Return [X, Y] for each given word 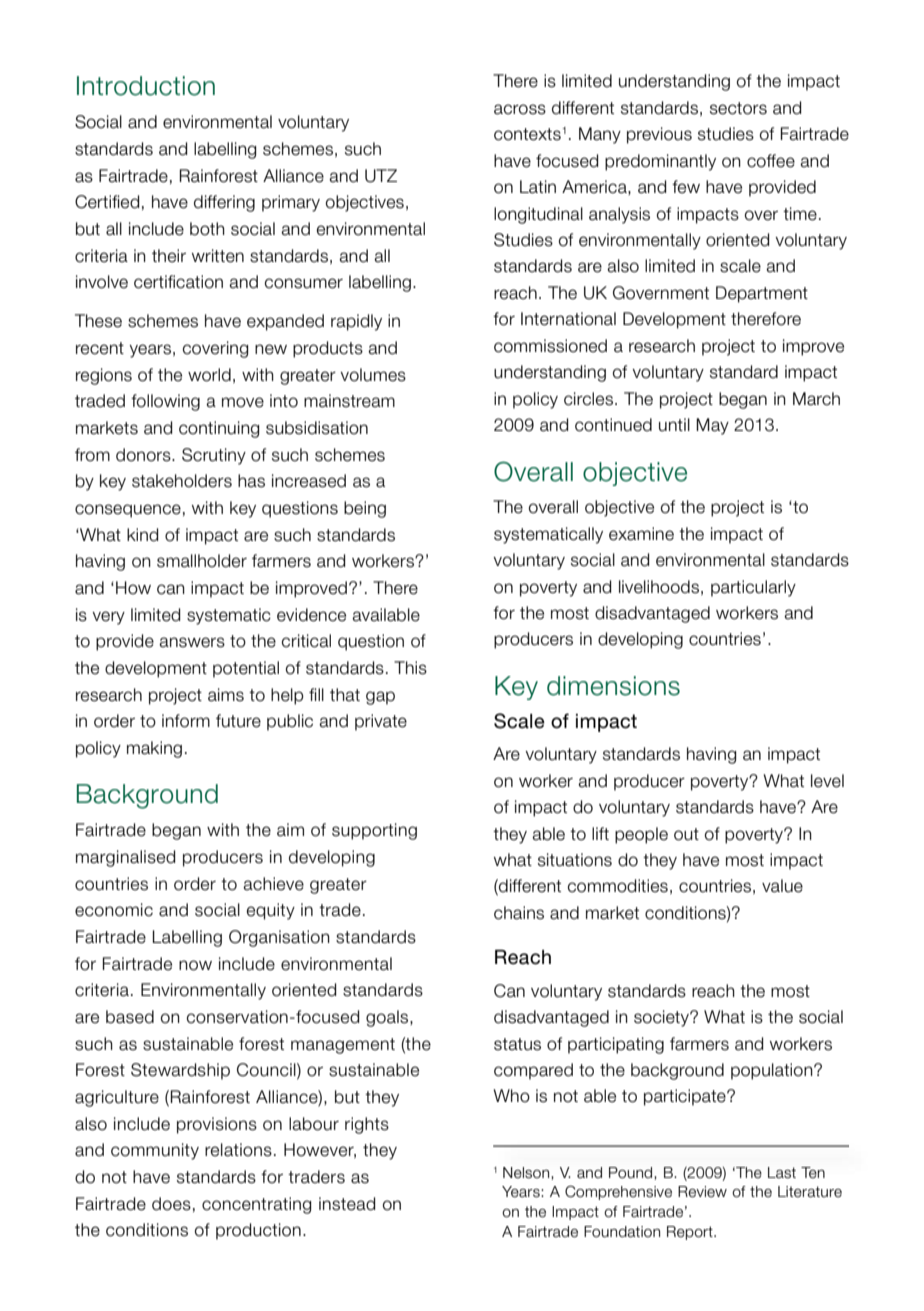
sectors [738, 108]
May [712, 426]
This [410, 668]
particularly [753, 588]
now [195, 965]
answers [192, 642]
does [171, 1204]
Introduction [146, 86]
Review [702, 1192]
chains [519, 913]
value [782, 886]
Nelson [527, 1173]
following [165, 402]
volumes [373, 375]
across [520, 109]
